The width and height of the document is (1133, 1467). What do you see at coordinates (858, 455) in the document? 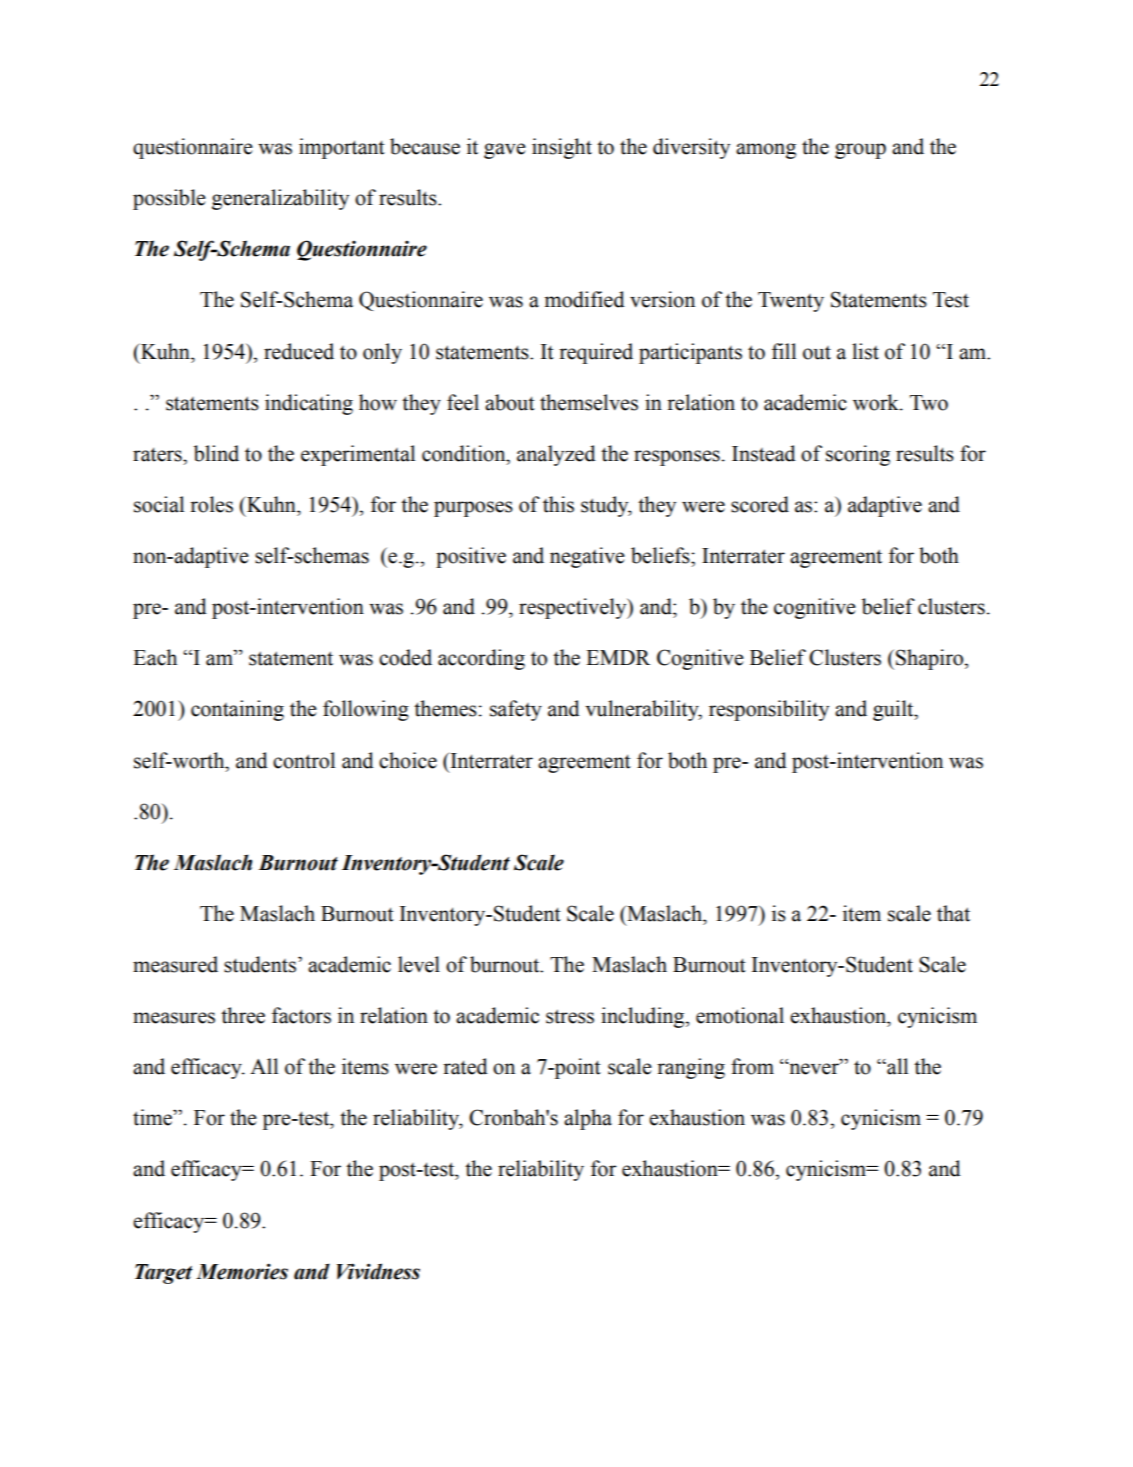
I see `scoring` at bounding box center [858, 455].
